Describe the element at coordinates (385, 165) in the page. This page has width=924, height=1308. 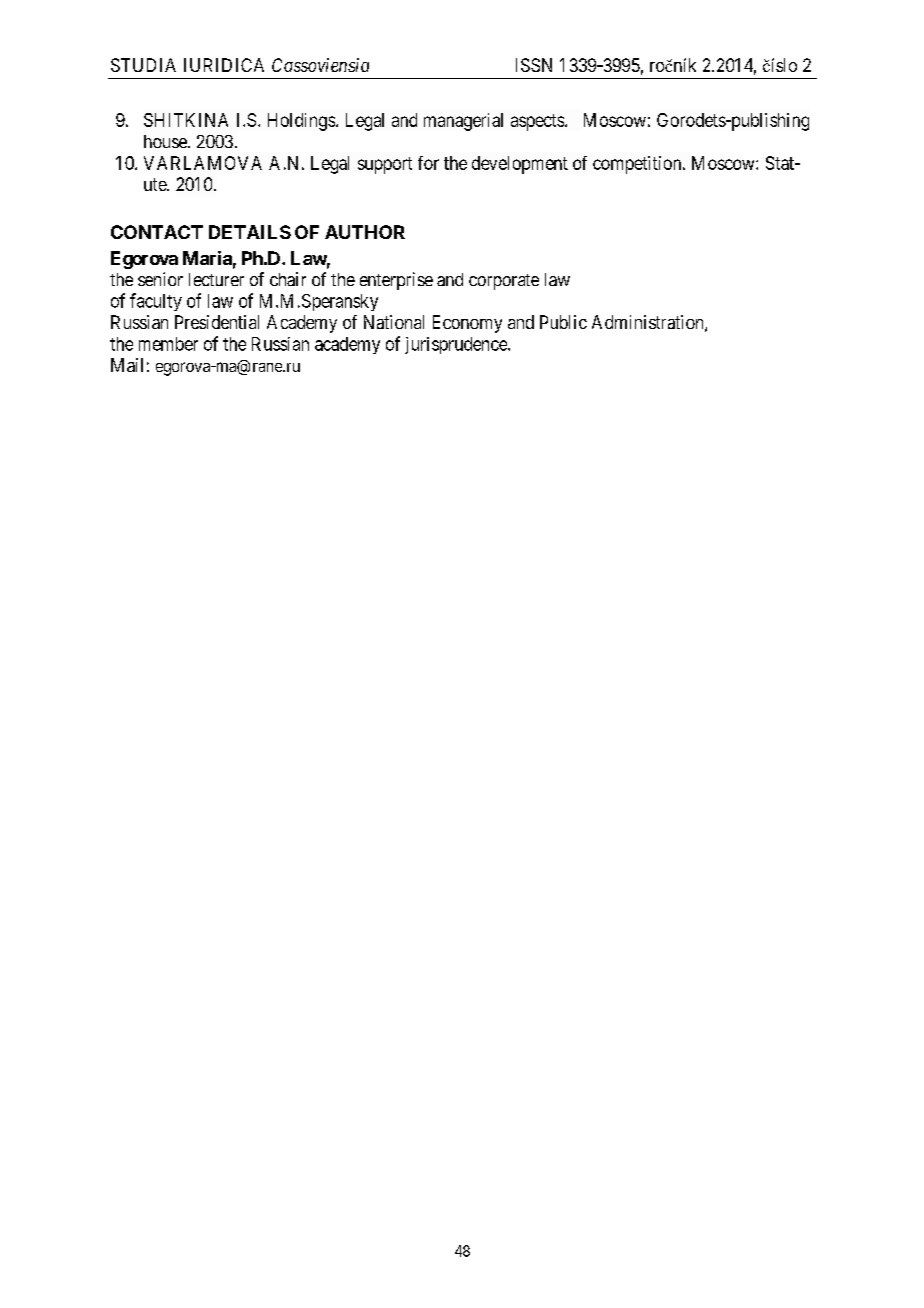
I see `support` at that location.
